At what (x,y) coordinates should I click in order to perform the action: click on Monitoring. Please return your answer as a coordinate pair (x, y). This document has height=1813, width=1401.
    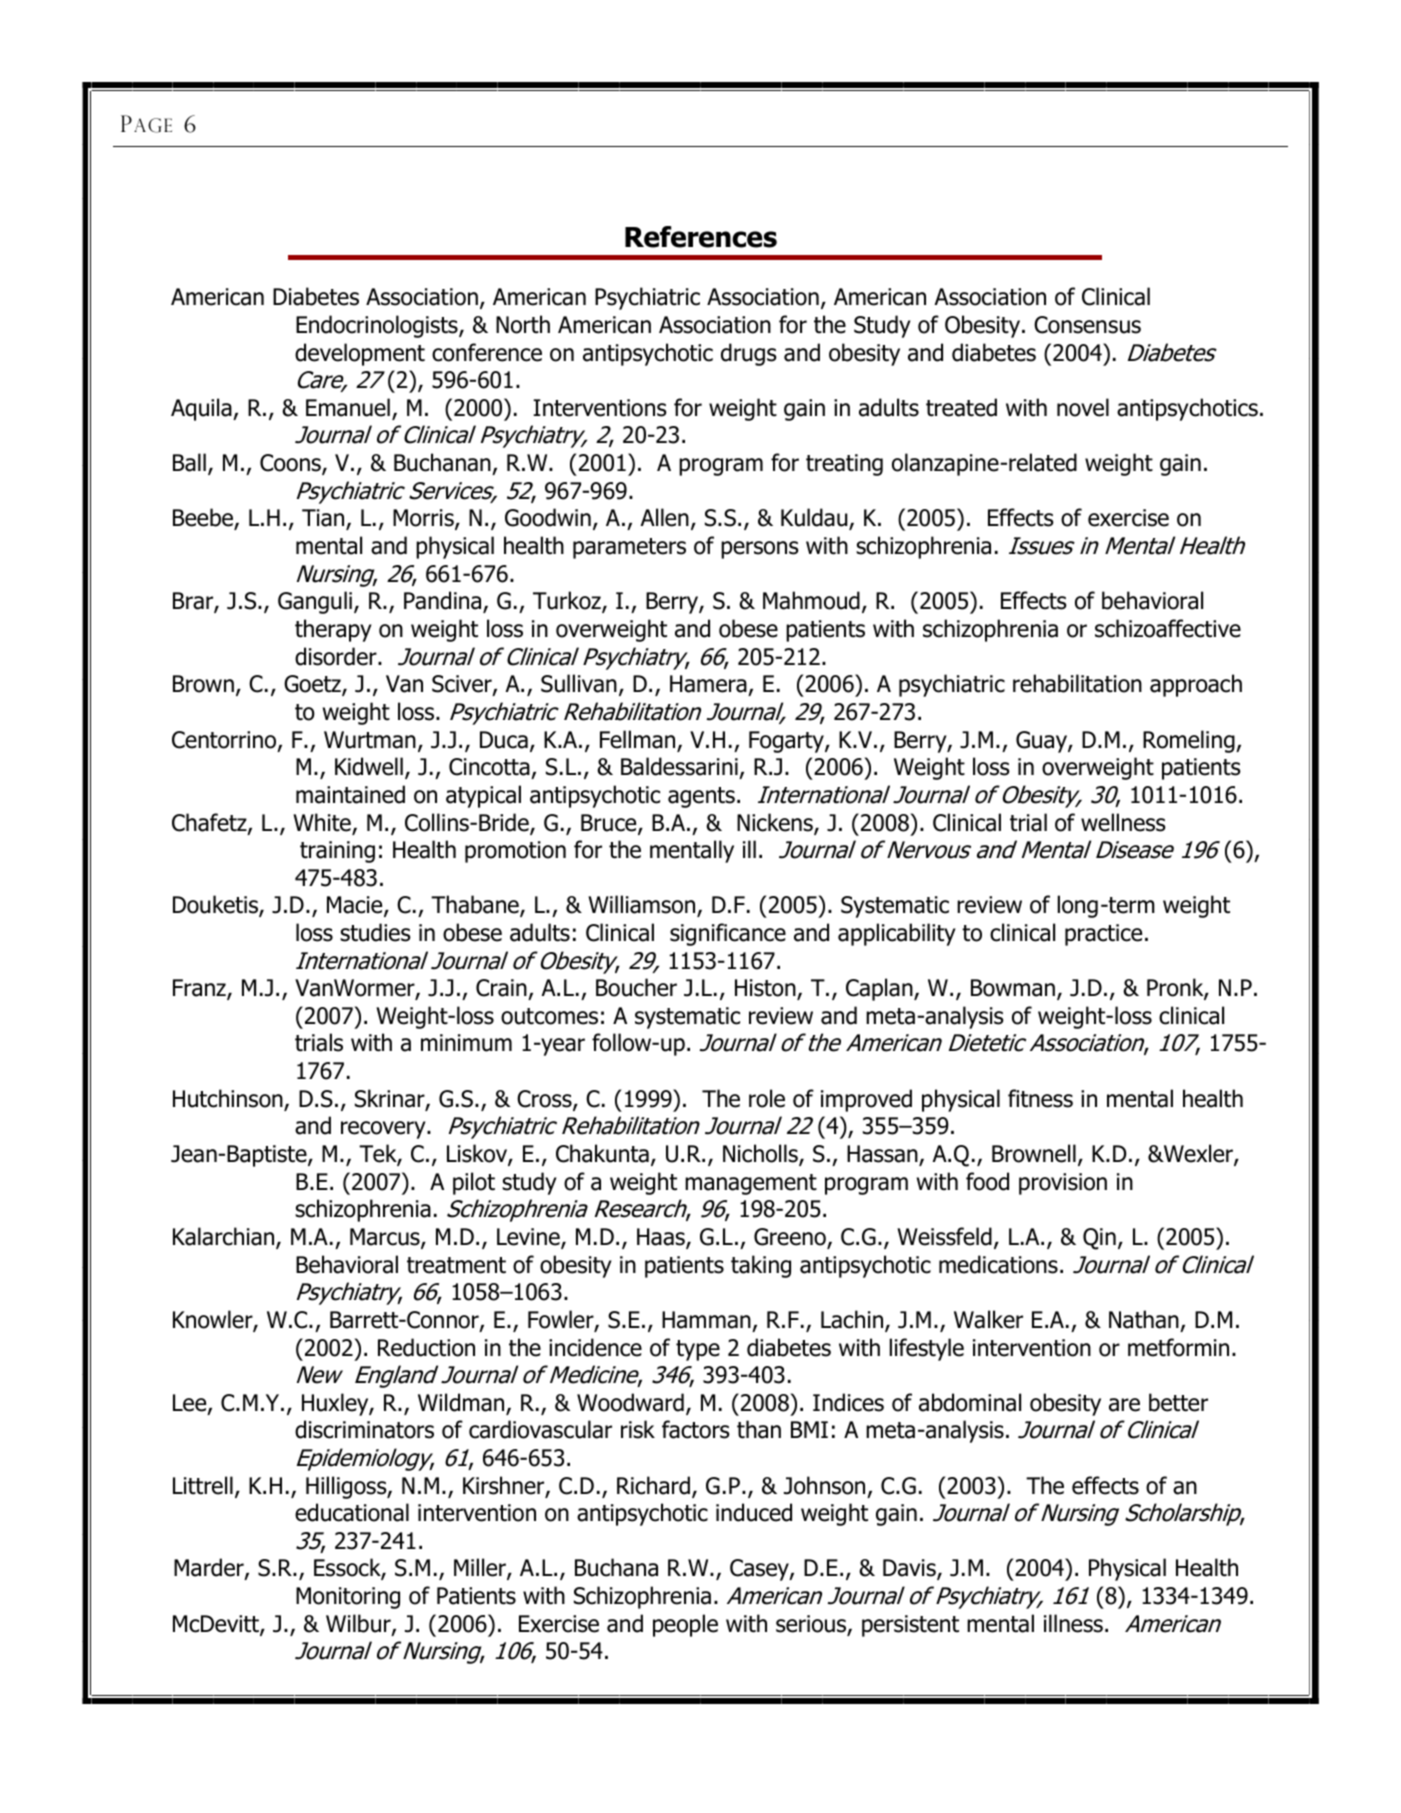
    Looking at the image, I should click on (348, 1598).
